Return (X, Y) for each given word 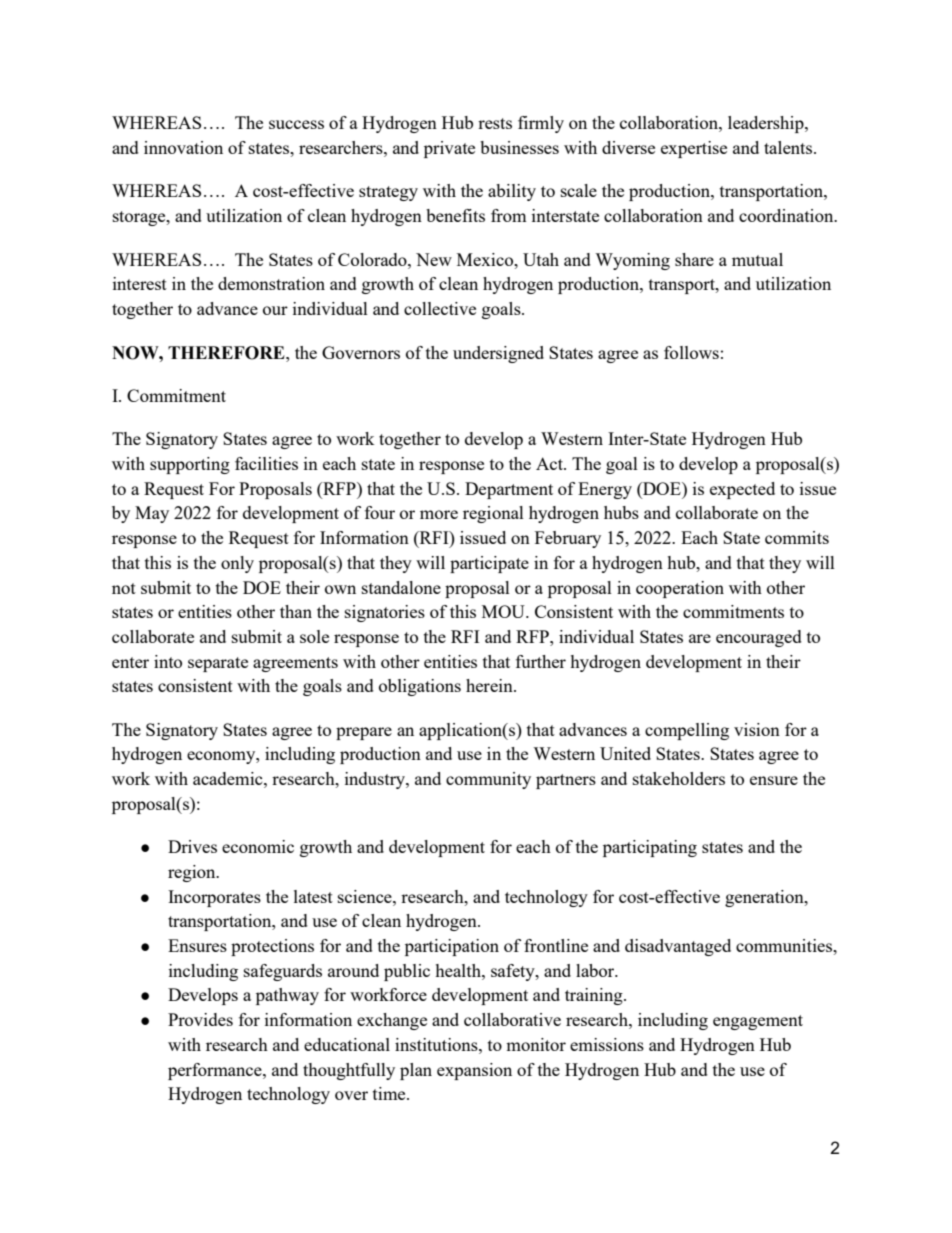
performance (216, 1071)
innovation (183, 147)
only (237, 564)
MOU (504, 611)
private (449, 149)
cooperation (680, 589)
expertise (694, 149)
